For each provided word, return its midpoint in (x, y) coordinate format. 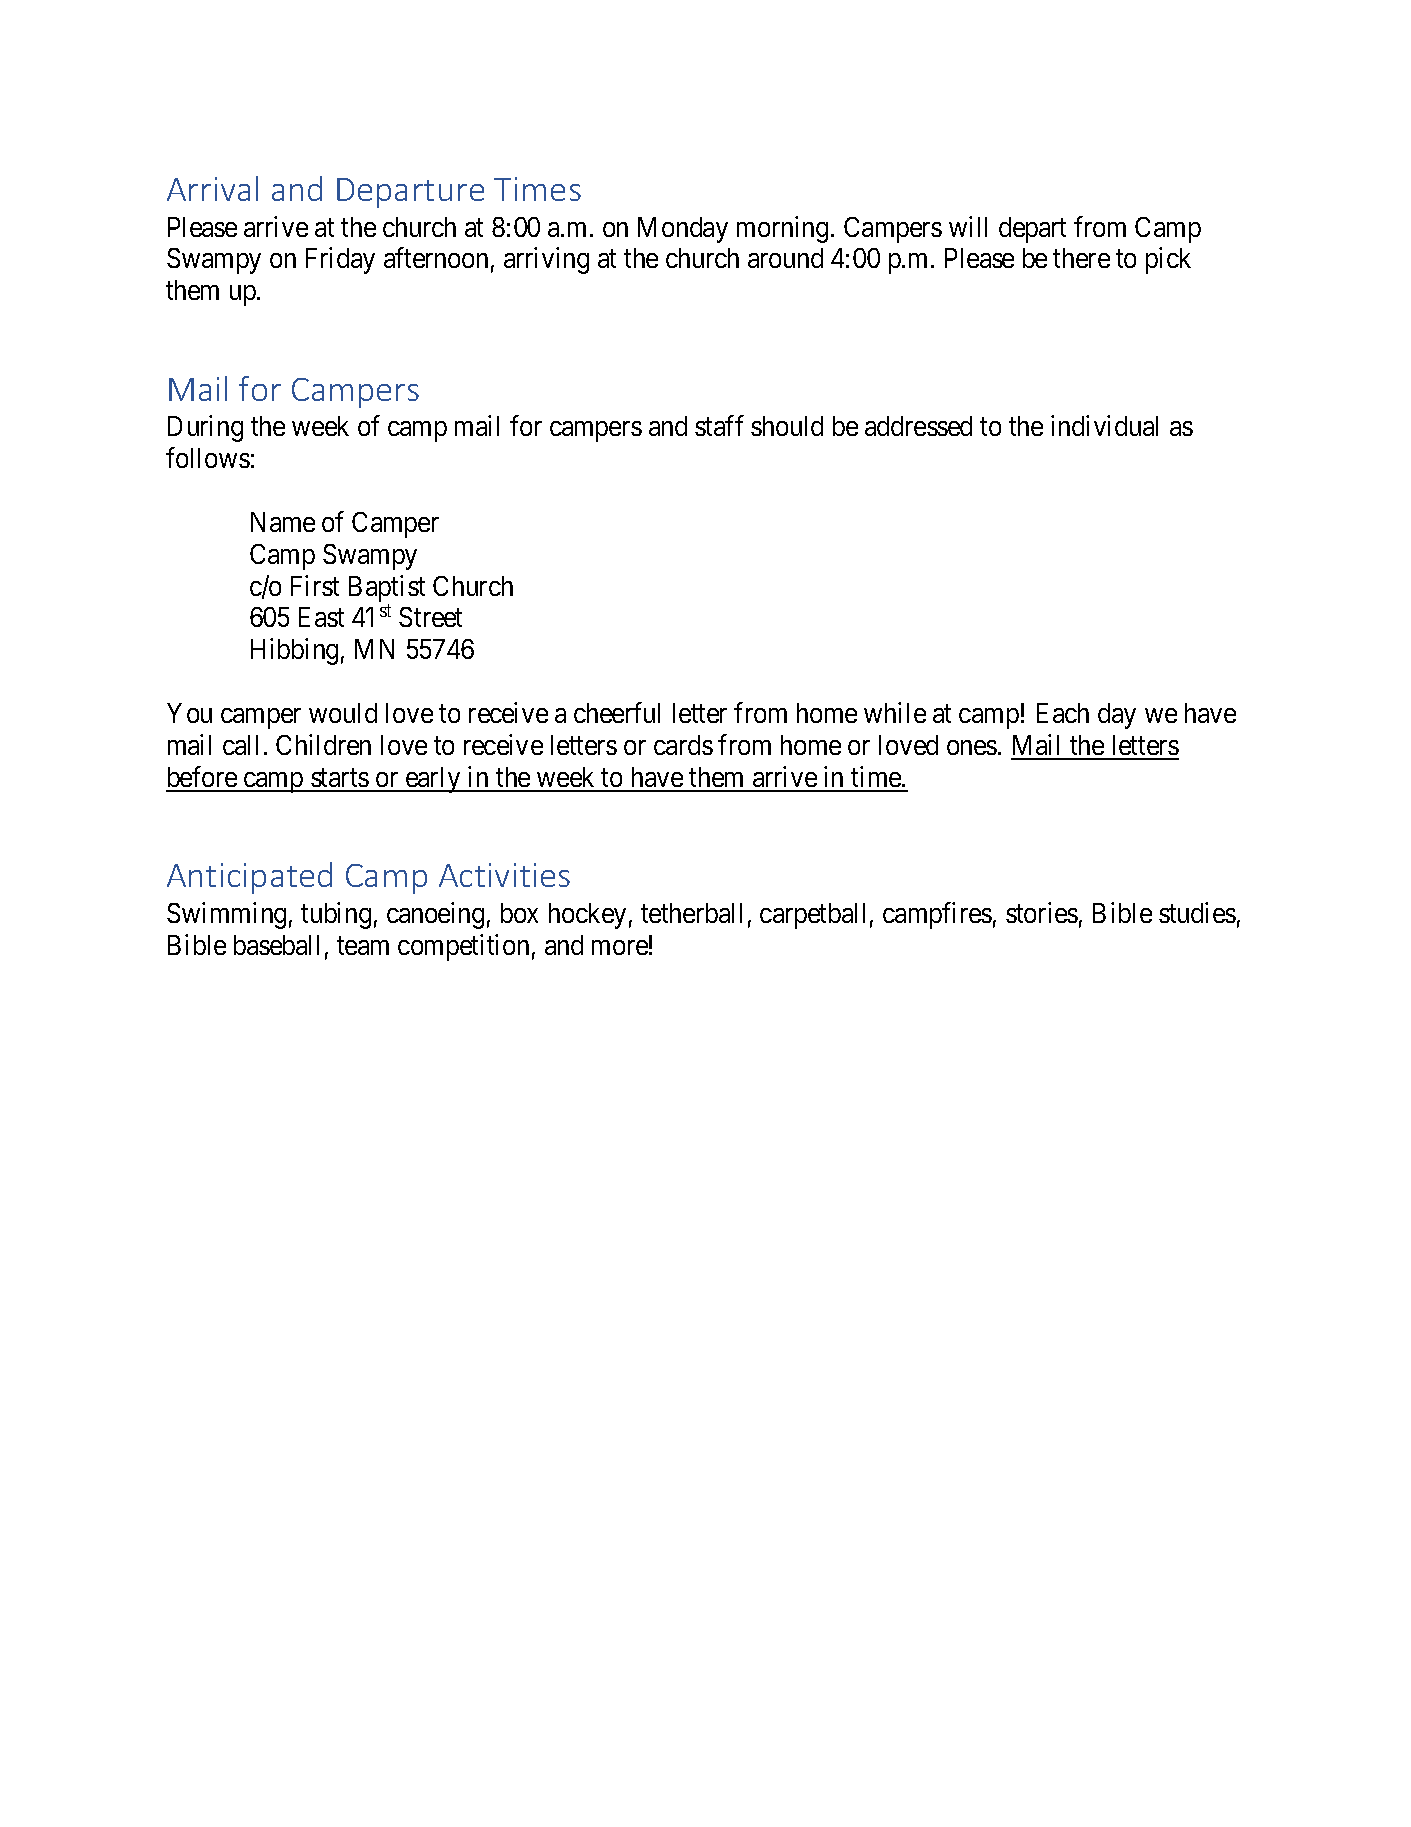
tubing (336, 915)
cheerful (617, 712)
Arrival (212, 188)
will (968, 226)
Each (1063, 713)
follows (208, 457)
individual (1104, 425)
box (519, 913)
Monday (683, 230)
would (343, 713)
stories (1042, 912)
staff (719, 425)
